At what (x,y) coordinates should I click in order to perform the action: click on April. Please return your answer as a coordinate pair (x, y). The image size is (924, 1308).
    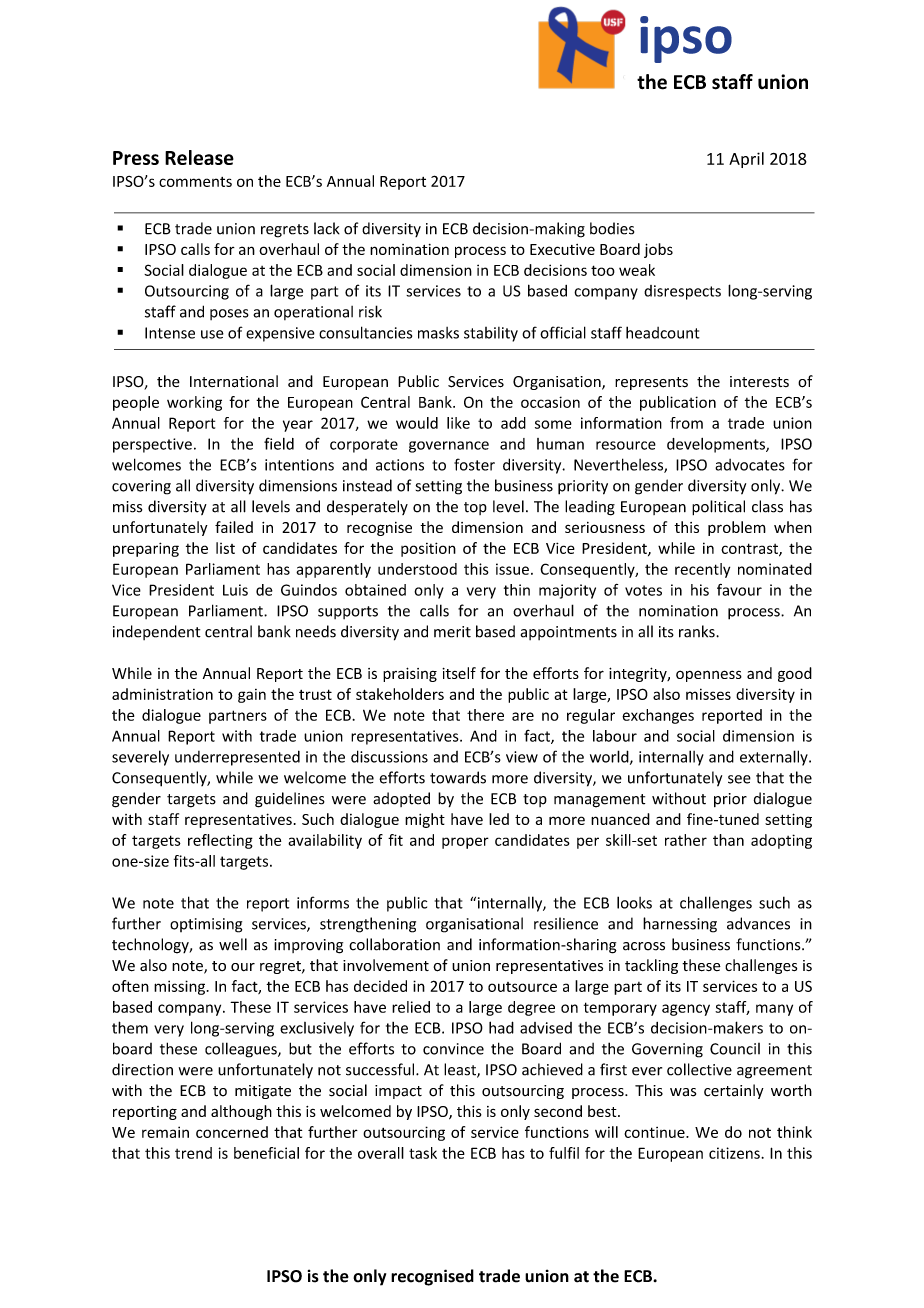
    Looking at the image, I should click on (746, 160).
